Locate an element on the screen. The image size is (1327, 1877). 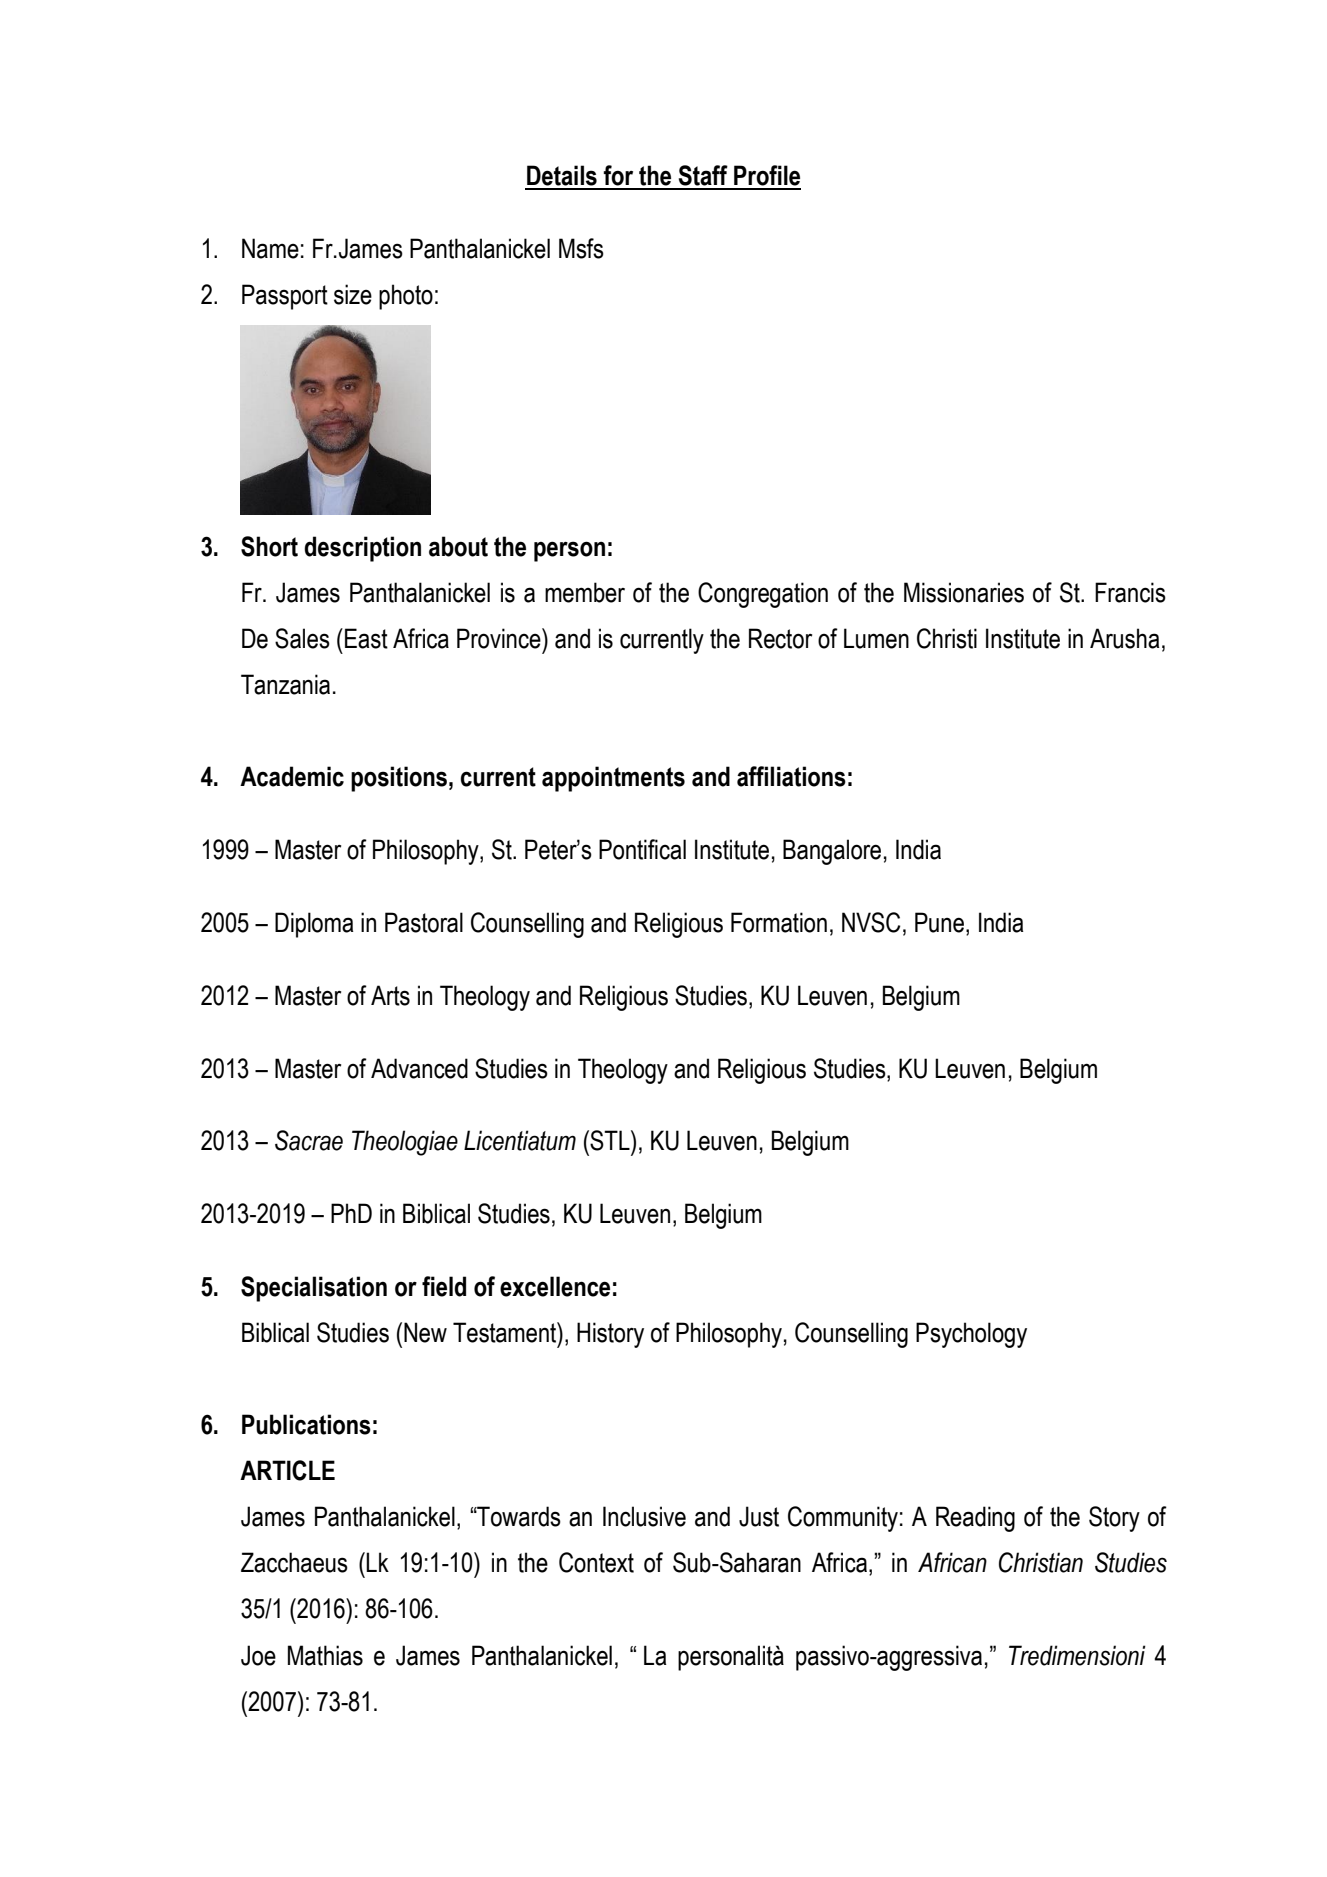
Missionaries is located at coordinates (964, 592).
